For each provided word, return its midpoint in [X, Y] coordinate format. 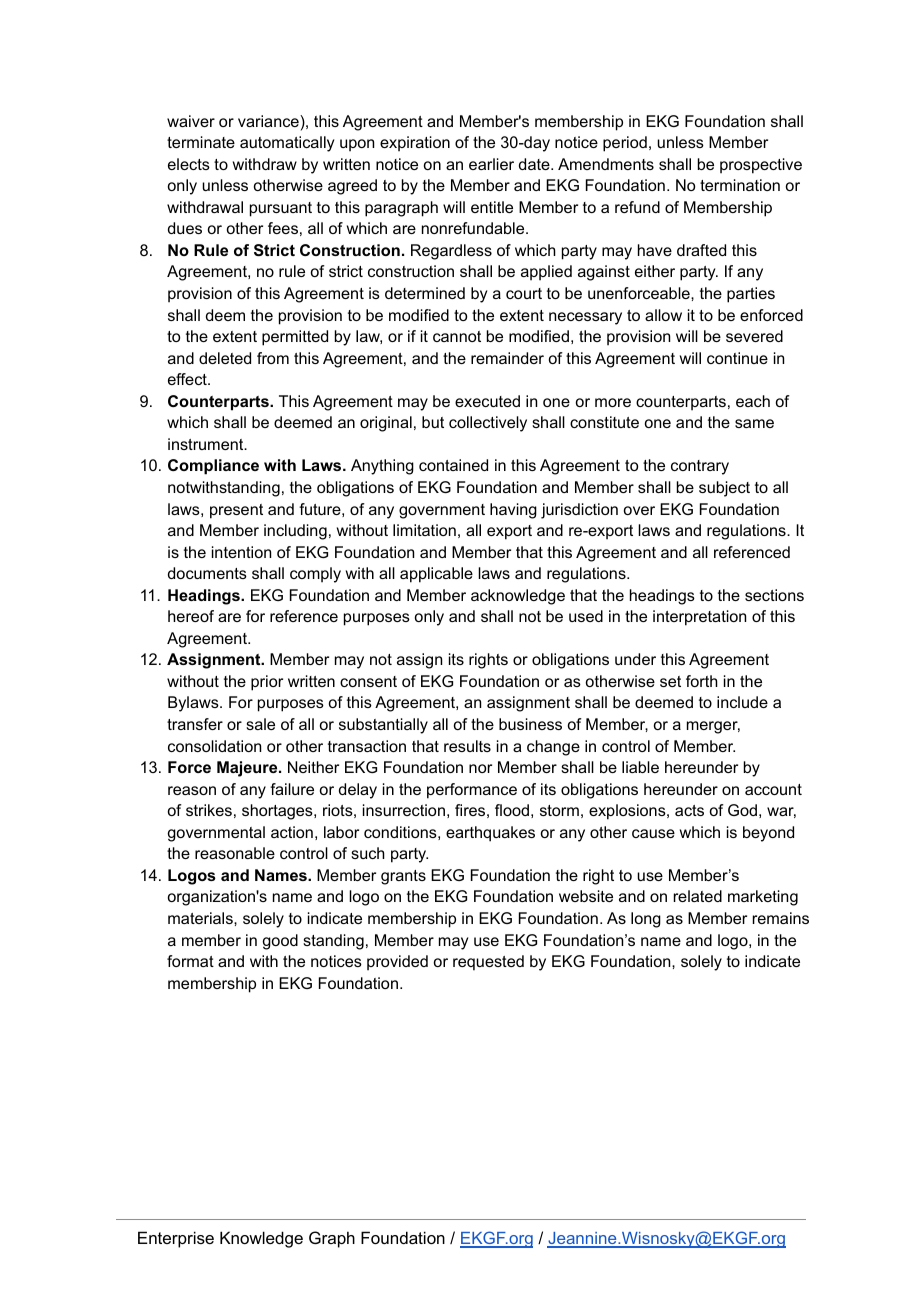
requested [488, 963]
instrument [207, 444]
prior [267, 683]
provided [397, 963]
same [754, 423]
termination [740, 185]
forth [702, 681]
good [280, 942]
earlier [491, 164]
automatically [287, 144]
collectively [488, 424]
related [698, 896]
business [530, 724]
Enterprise [176, 1239]
